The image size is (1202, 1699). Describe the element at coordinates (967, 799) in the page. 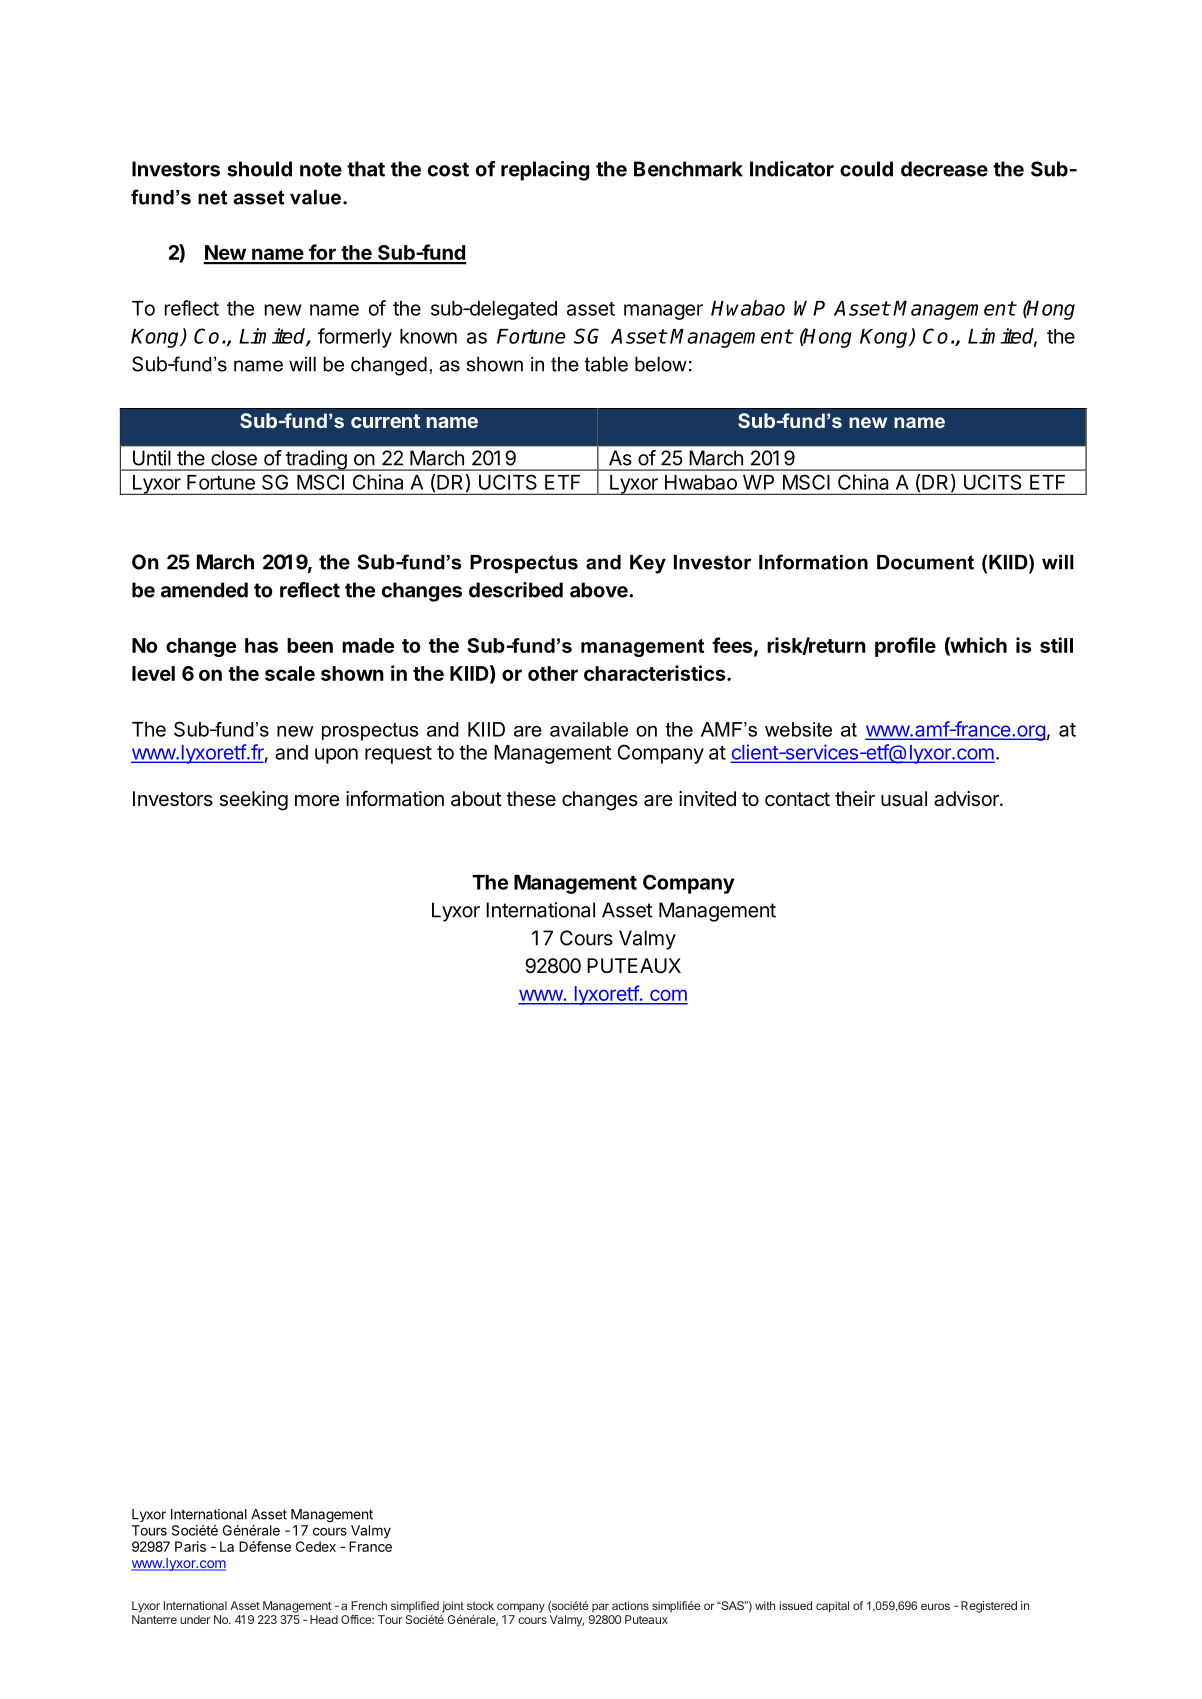

I see `advisor` at that location.
